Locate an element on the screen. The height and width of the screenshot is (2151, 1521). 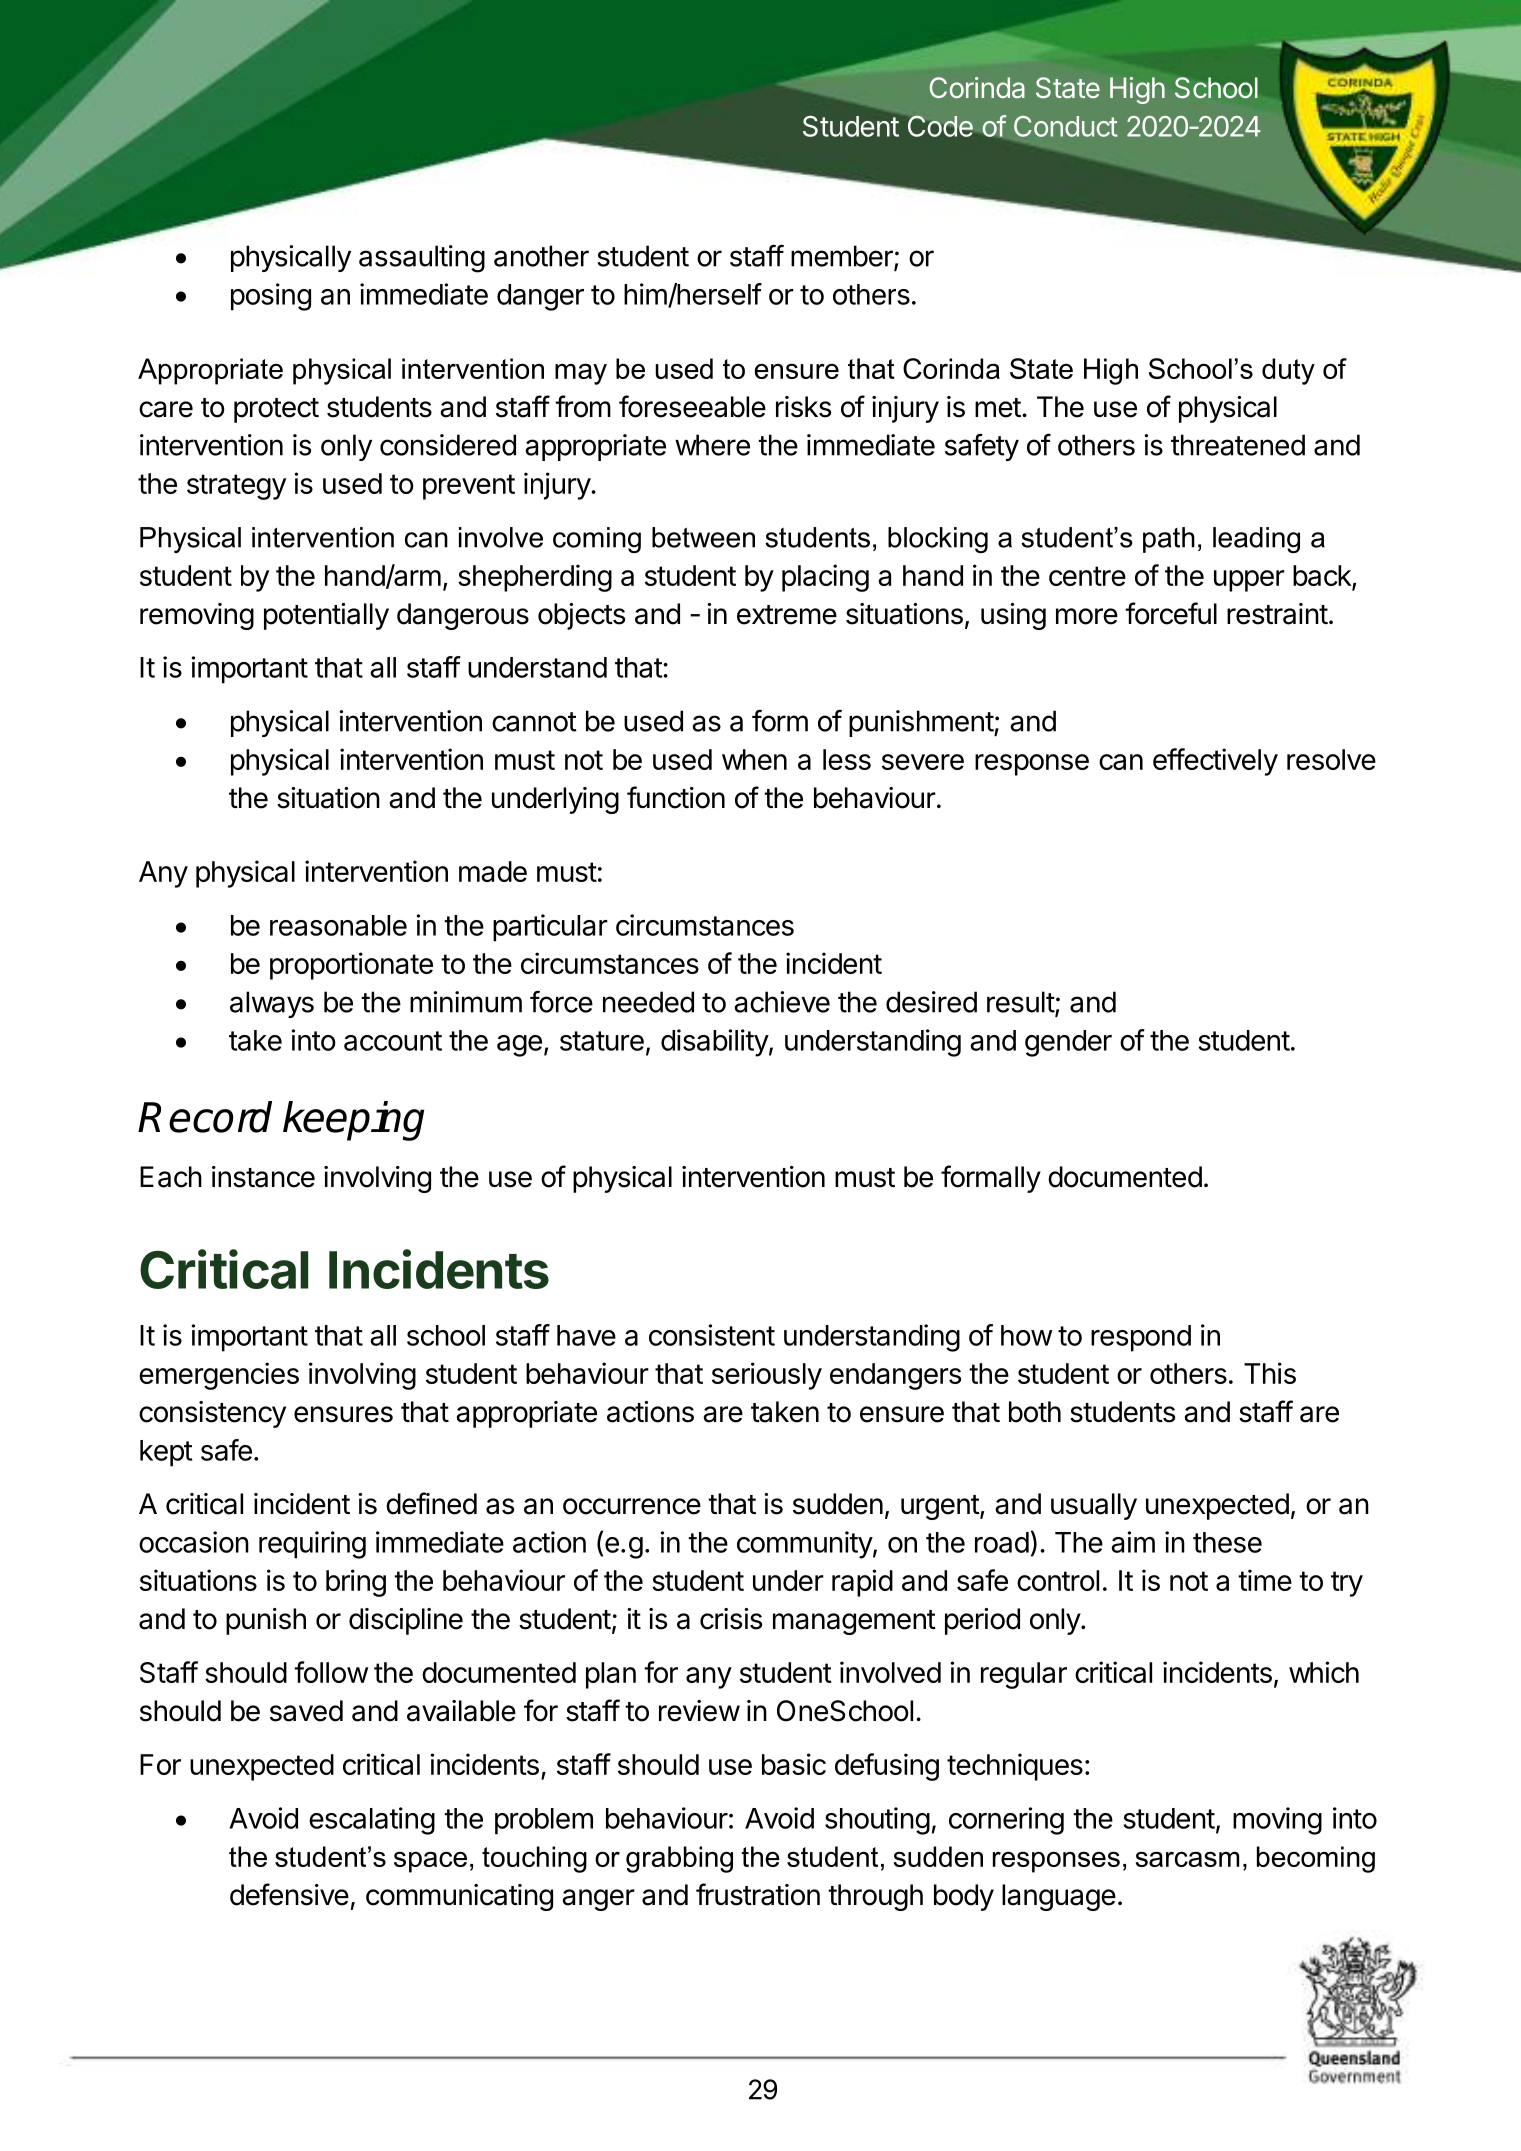
This is located at coordinates (1270, 1373).
